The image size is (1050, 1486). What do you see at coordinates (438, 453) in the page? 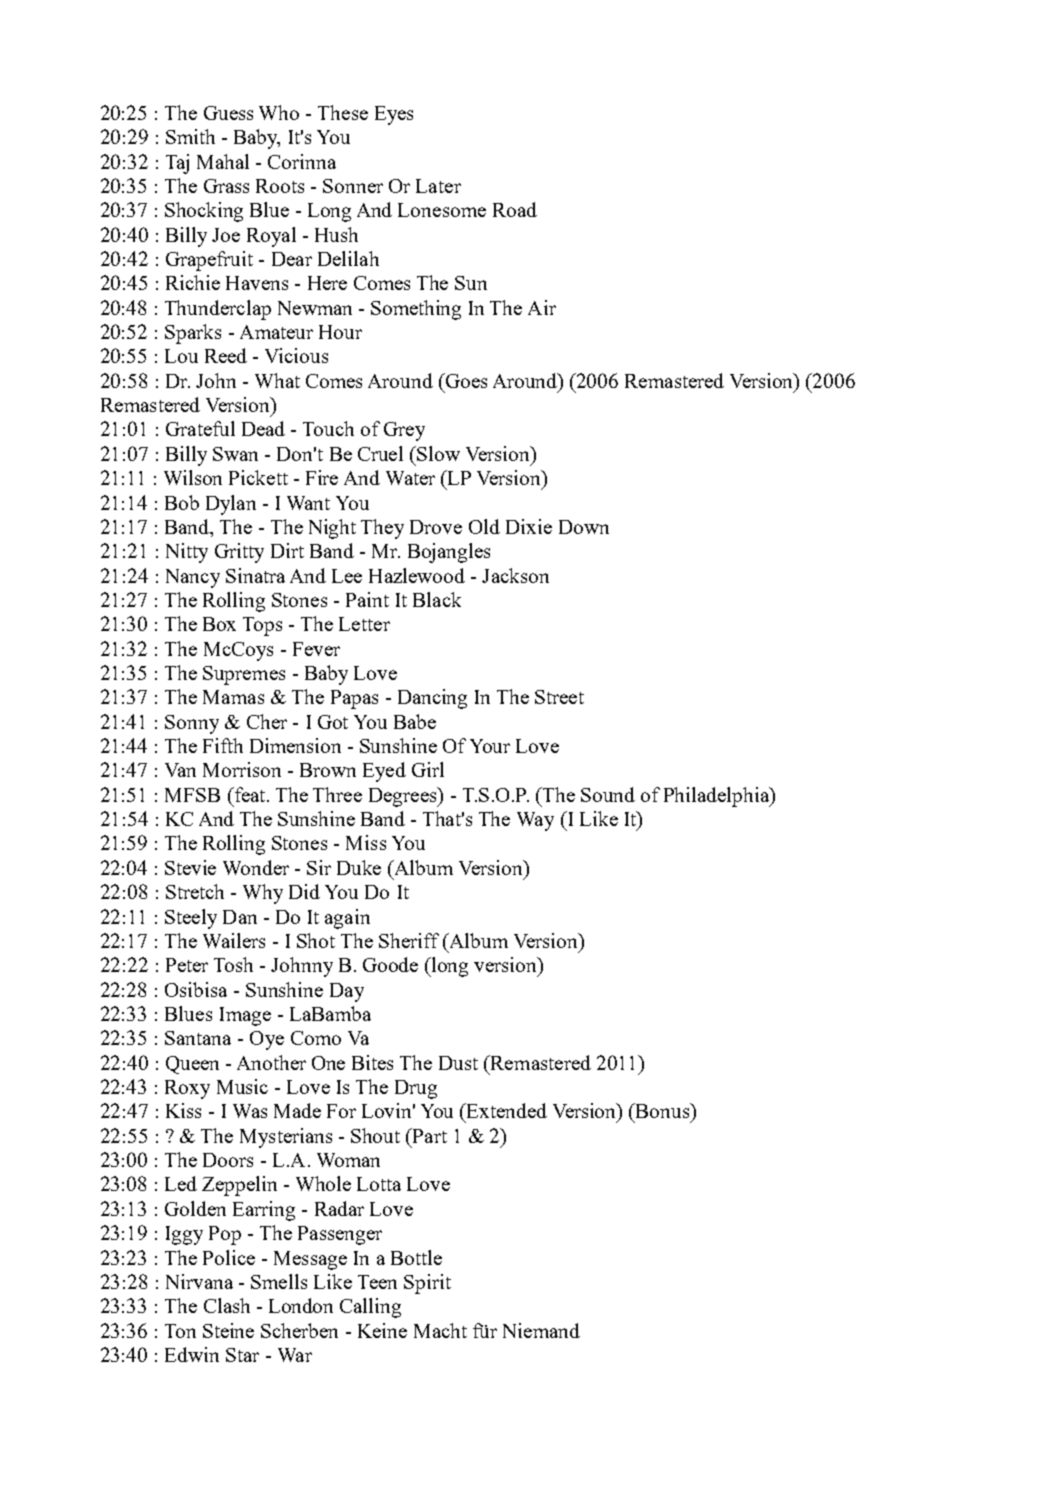
I see `Slow` at bounding box center [438, 453].
